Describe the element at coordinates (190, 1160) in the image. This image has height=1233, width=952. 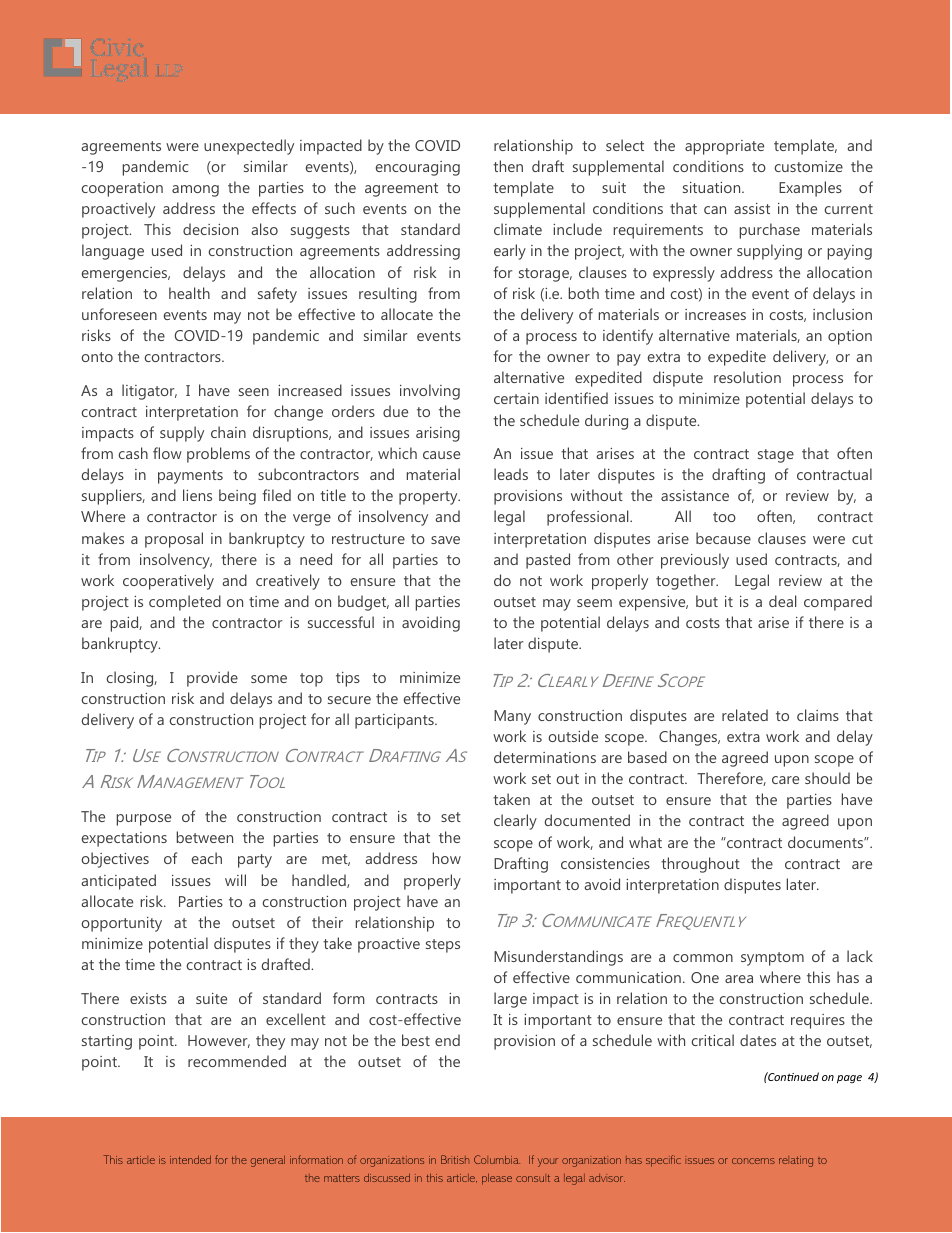
I see `intended` at that location.
